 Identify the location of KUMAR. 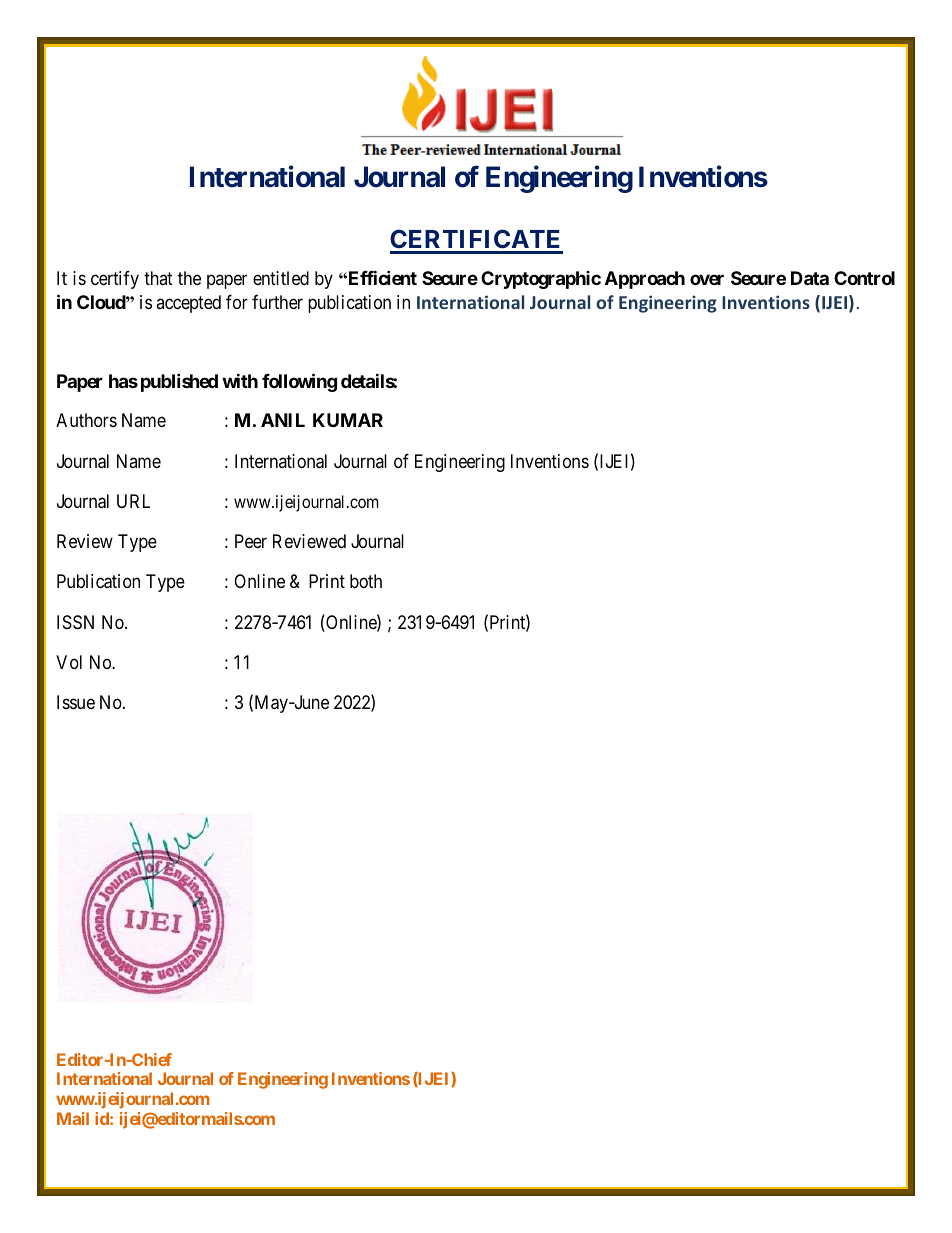
(348, 420).
